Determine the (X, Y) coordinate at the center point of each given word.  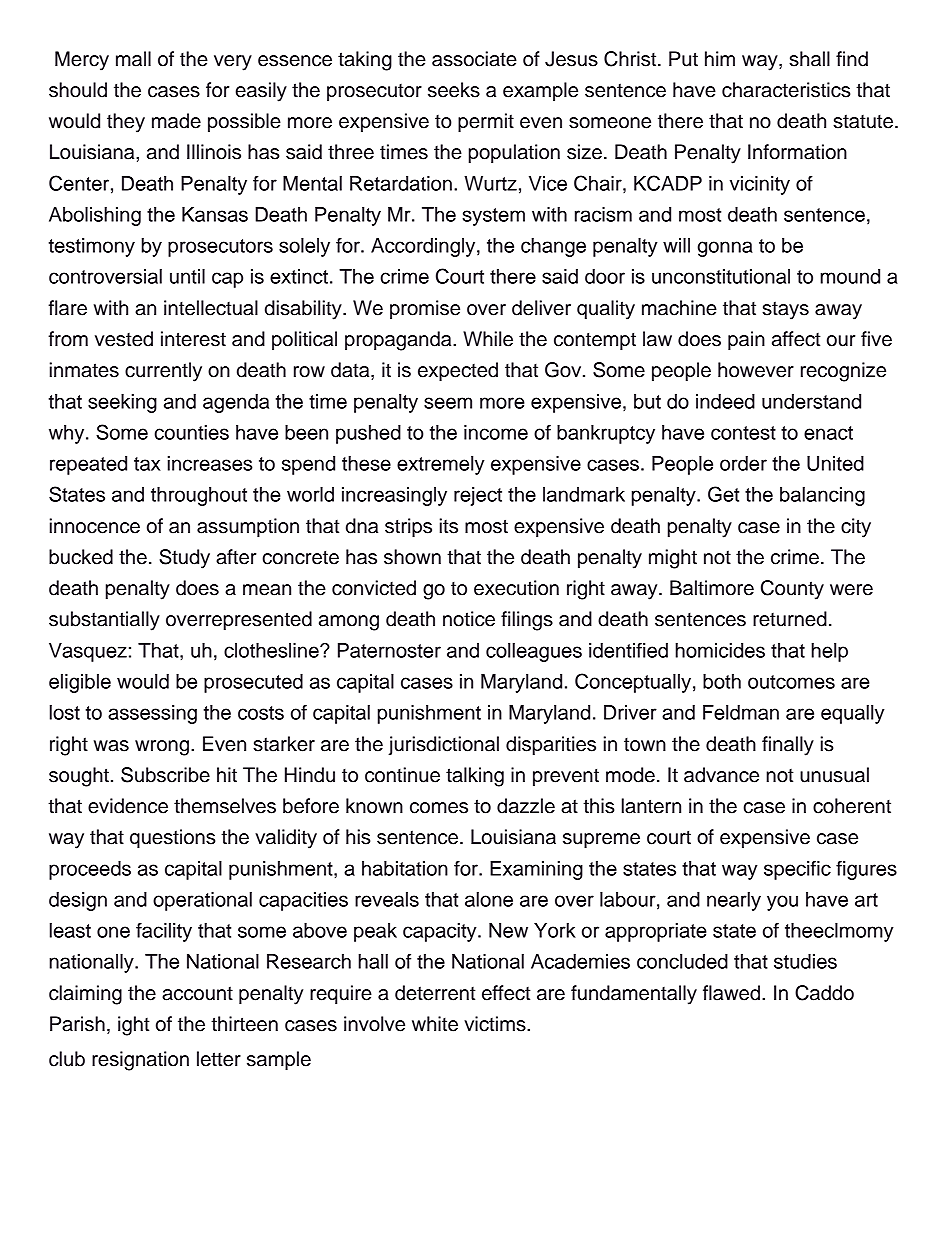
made (176, 121)
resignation (140, 1061)
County (792, 590)
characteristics (786, 90)
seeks (454, 90)
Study (184, 559)
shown (412, 557)
